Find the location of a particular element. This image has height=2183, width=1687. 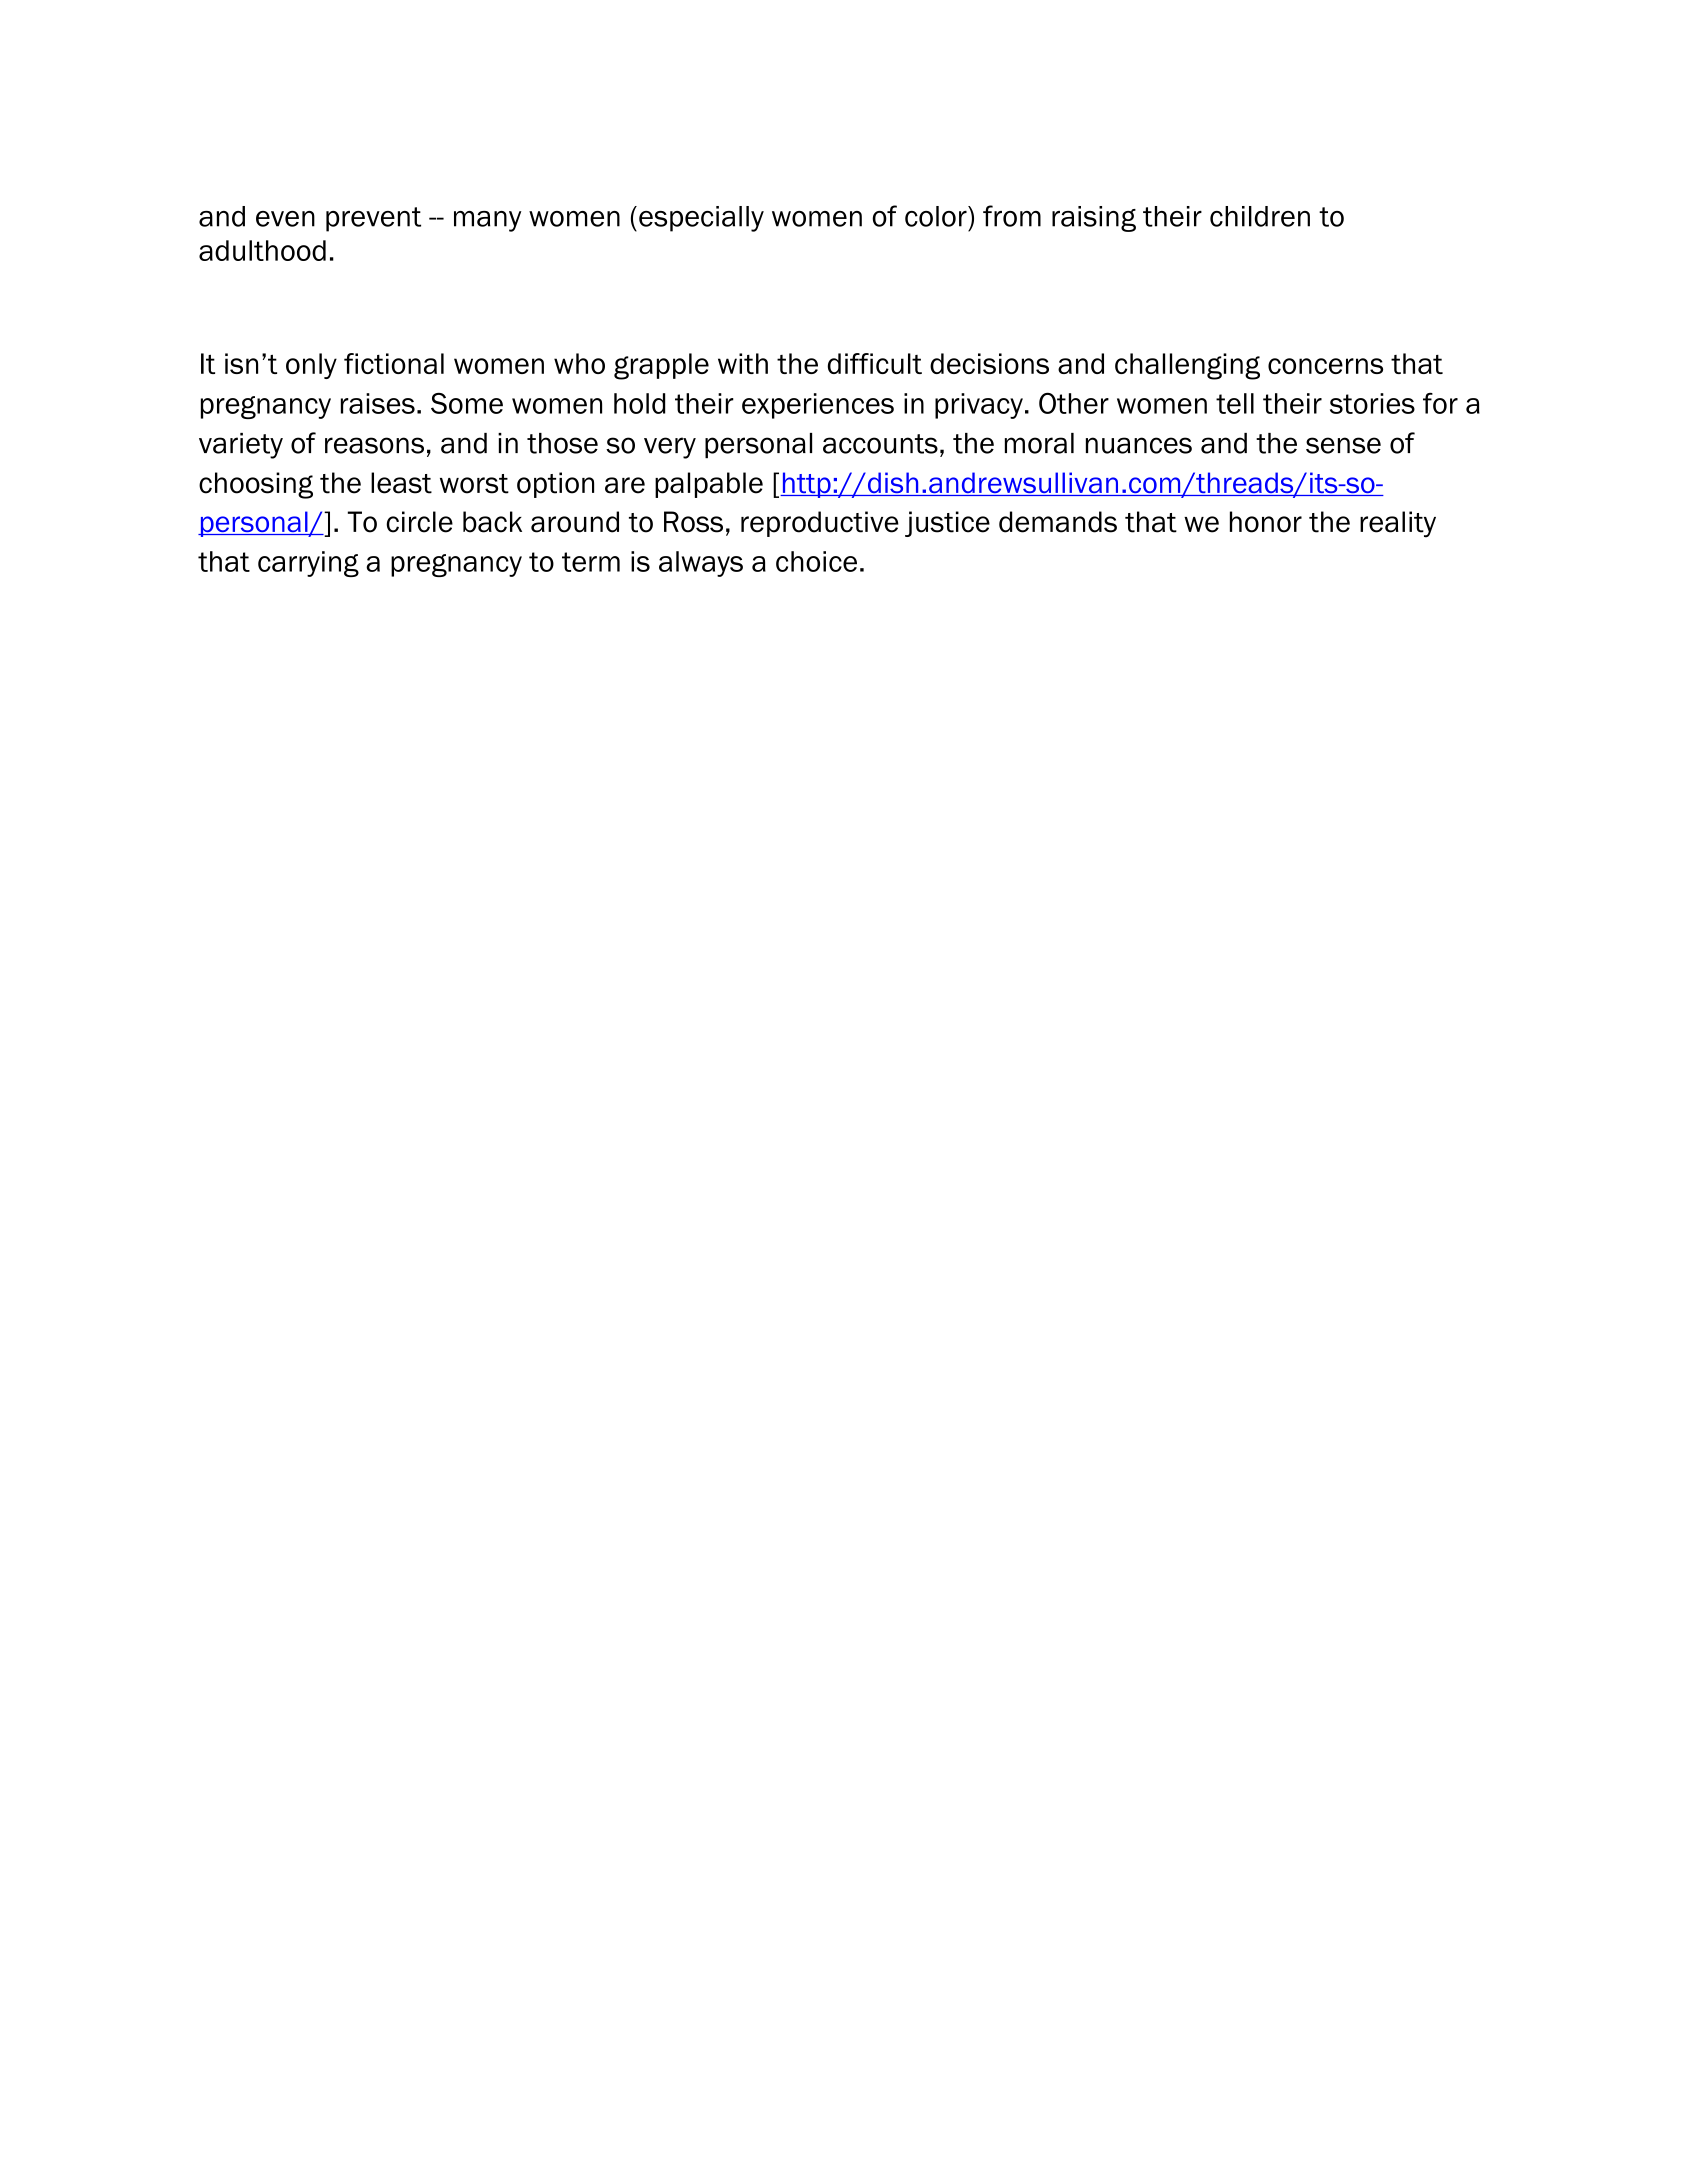

carrying is located at coordinates (308, 564).
